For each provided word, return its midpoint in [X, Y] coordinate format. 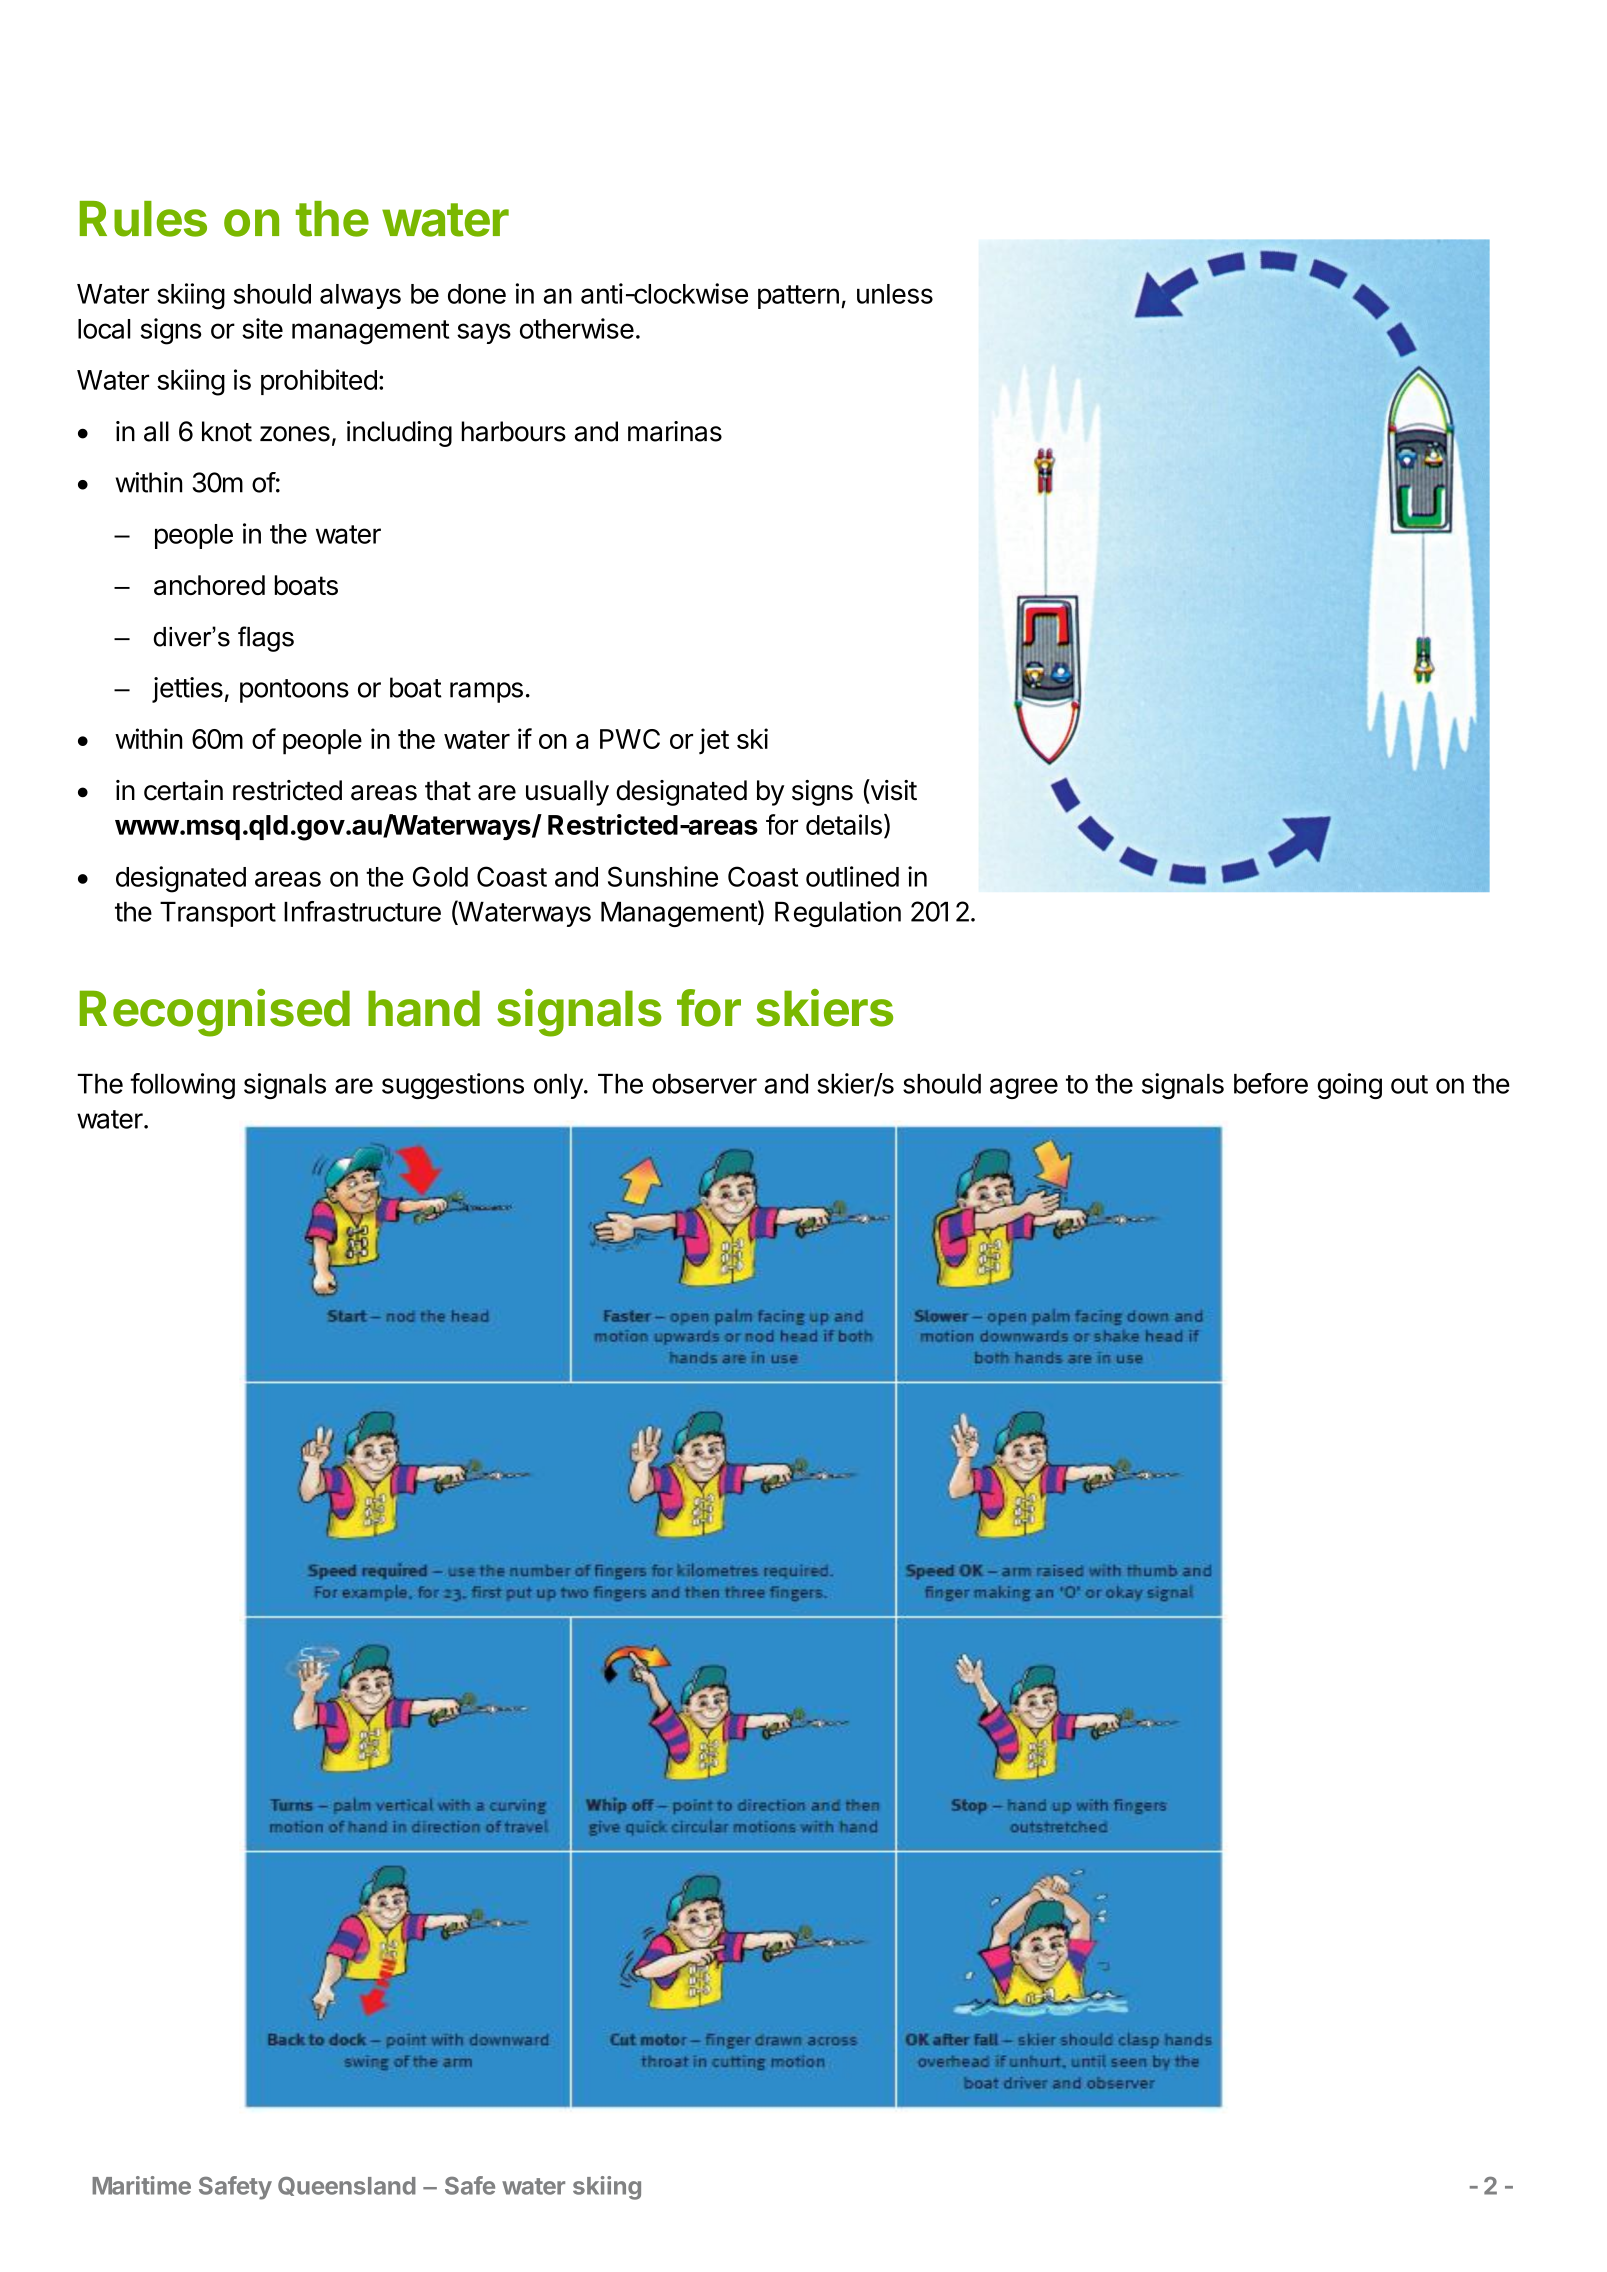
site [262, 328]
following [182, 1086]
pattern [798, 297]
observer [704, 1084]
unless [895, 294]
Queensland [347, 2186]
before [1271, 1083]
